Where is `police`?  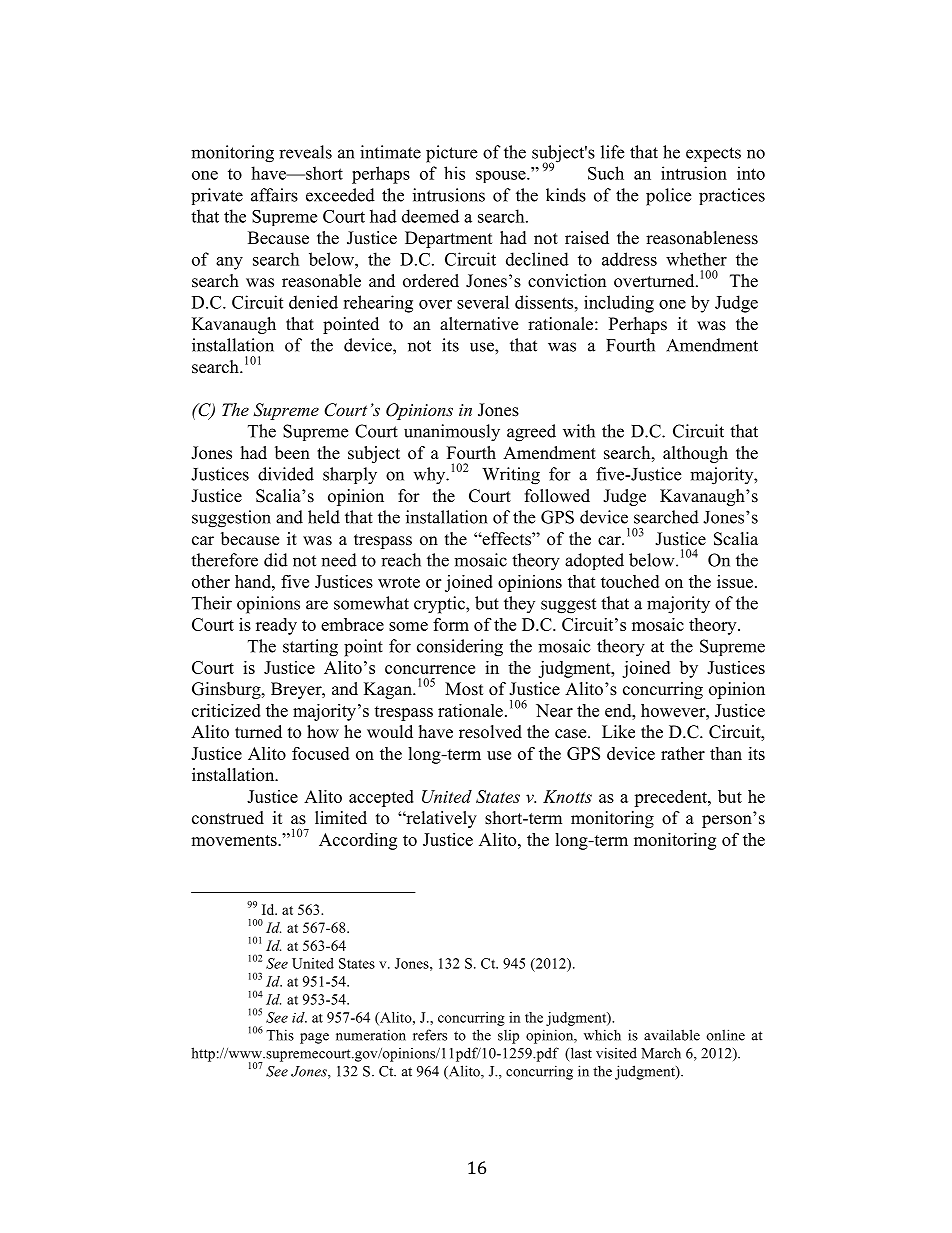
police is located at coordinates (668, 197).
